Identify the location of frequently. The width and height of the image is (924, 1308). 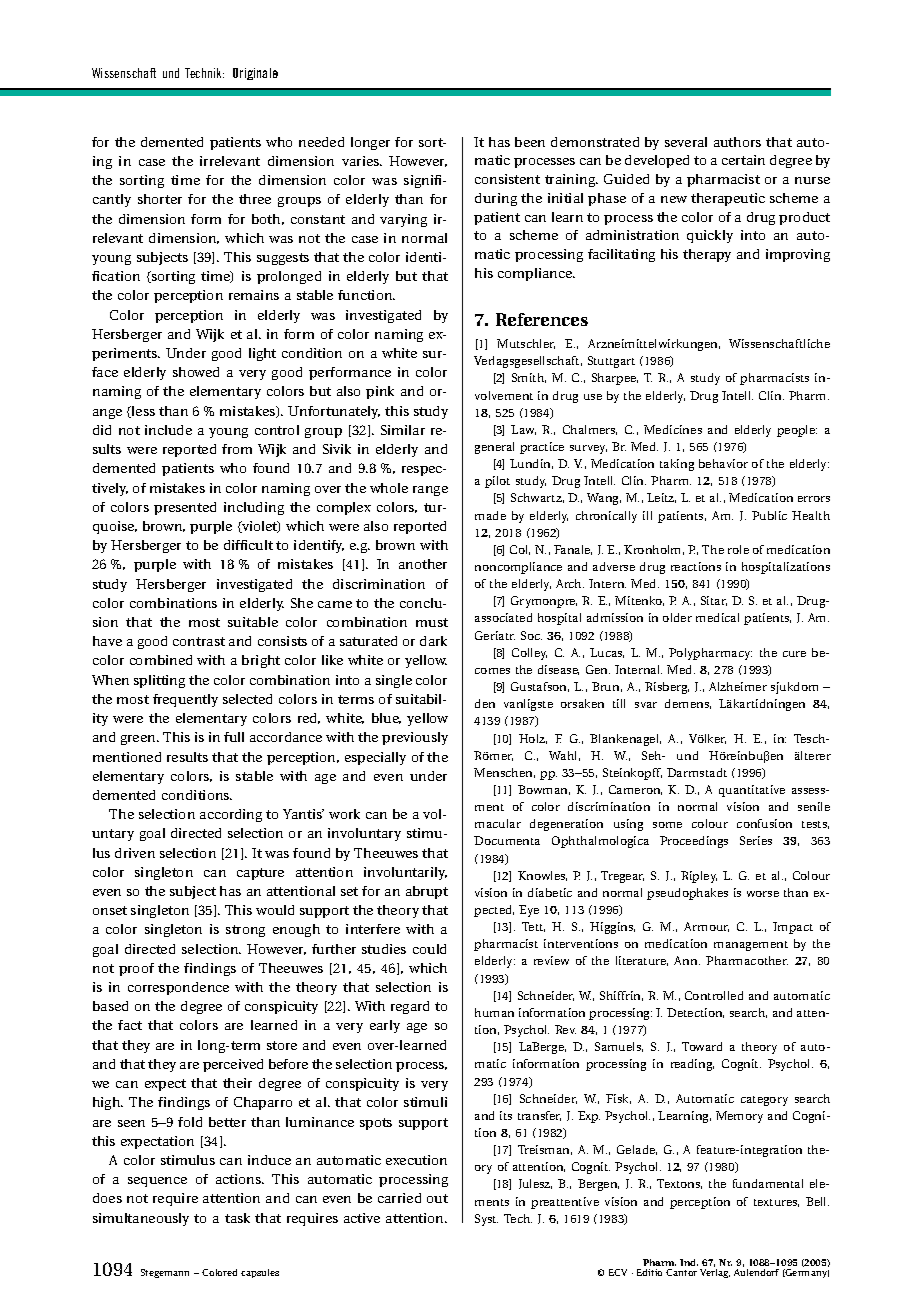
(185, 700).
